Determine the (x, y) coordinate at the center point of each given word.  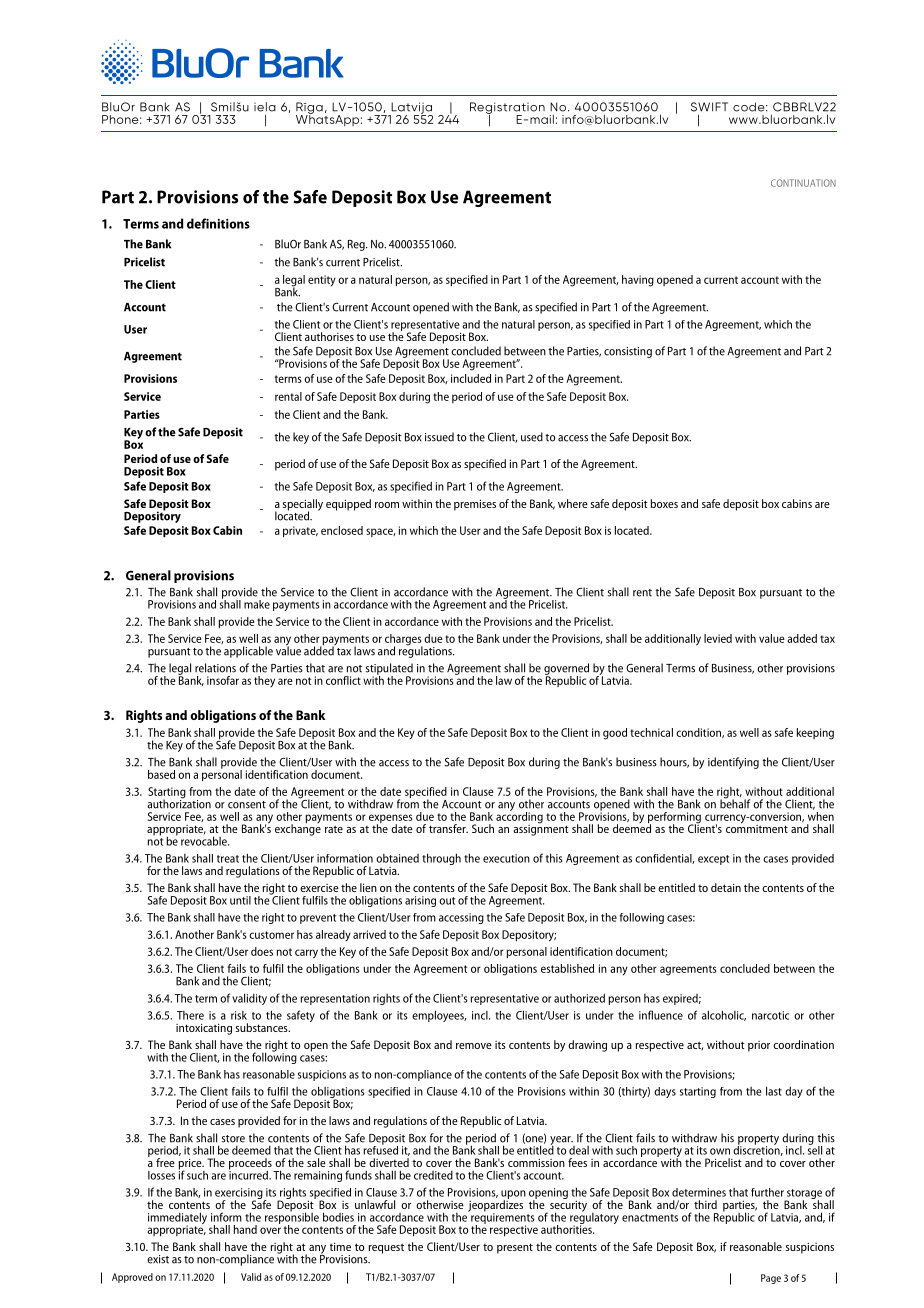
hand (245, 1229)
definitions (218, 223)
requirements (502, 1218)
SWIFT (709, 107)
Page (771, 1279)
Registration (507, 109)
